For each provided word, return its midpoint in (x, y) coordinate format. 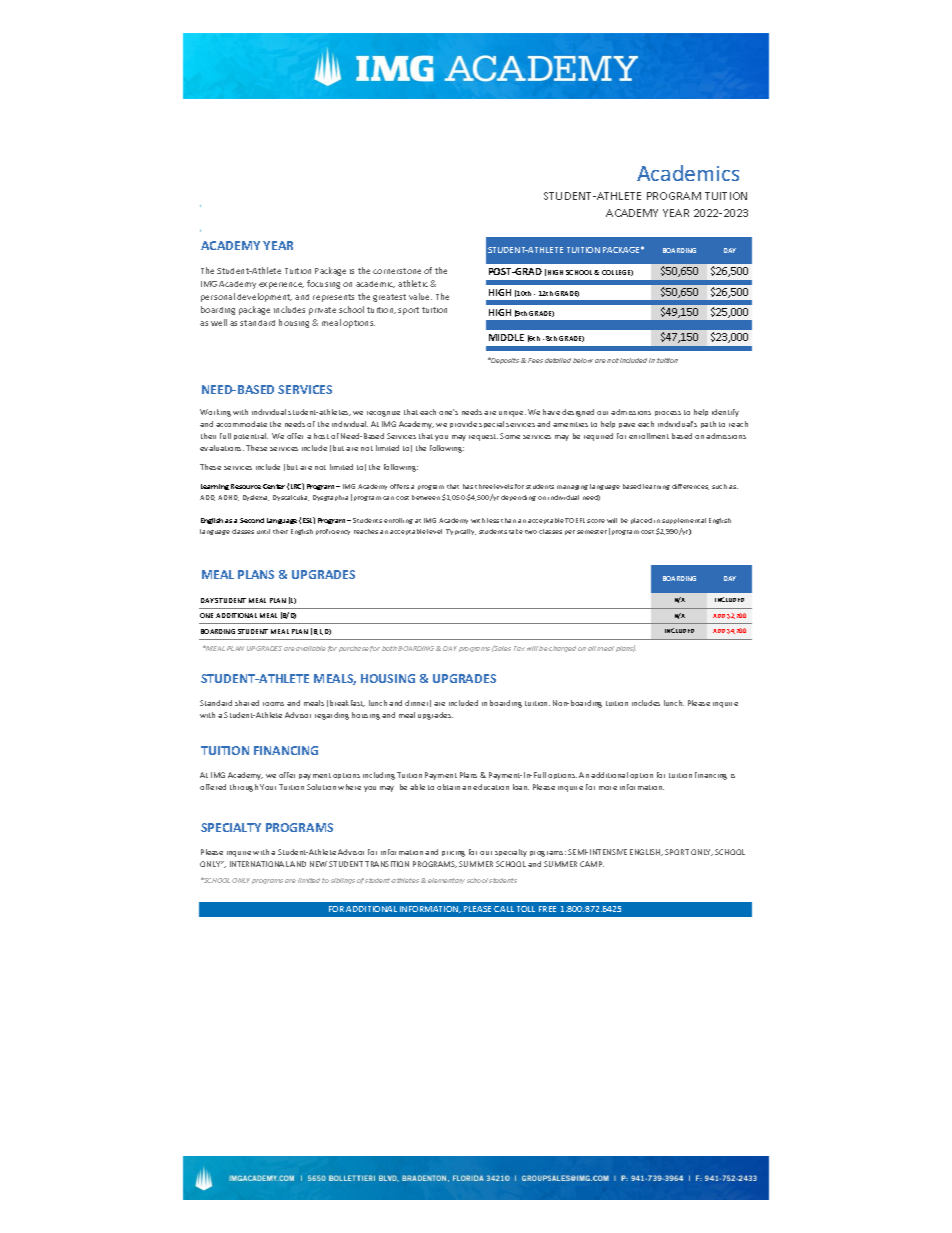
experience (281, 285)
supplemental (684, 521)
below (583, 360)
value (420, 296)
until (263, 531)
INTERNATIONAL (259, 864)
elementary (446, 881)
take (516, 531)
